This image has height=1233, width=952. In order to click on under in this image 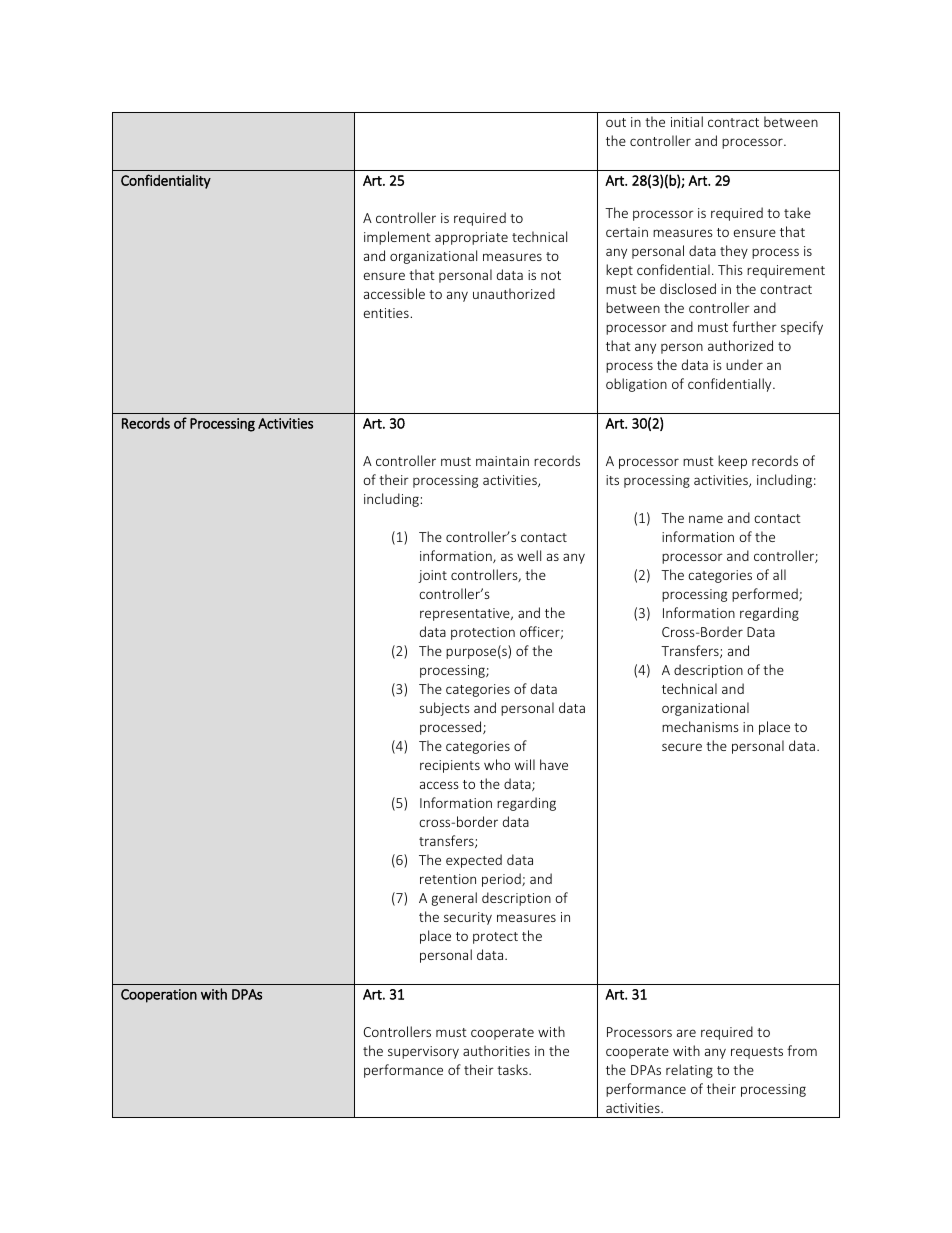, I will do `click(744, 364)`.
